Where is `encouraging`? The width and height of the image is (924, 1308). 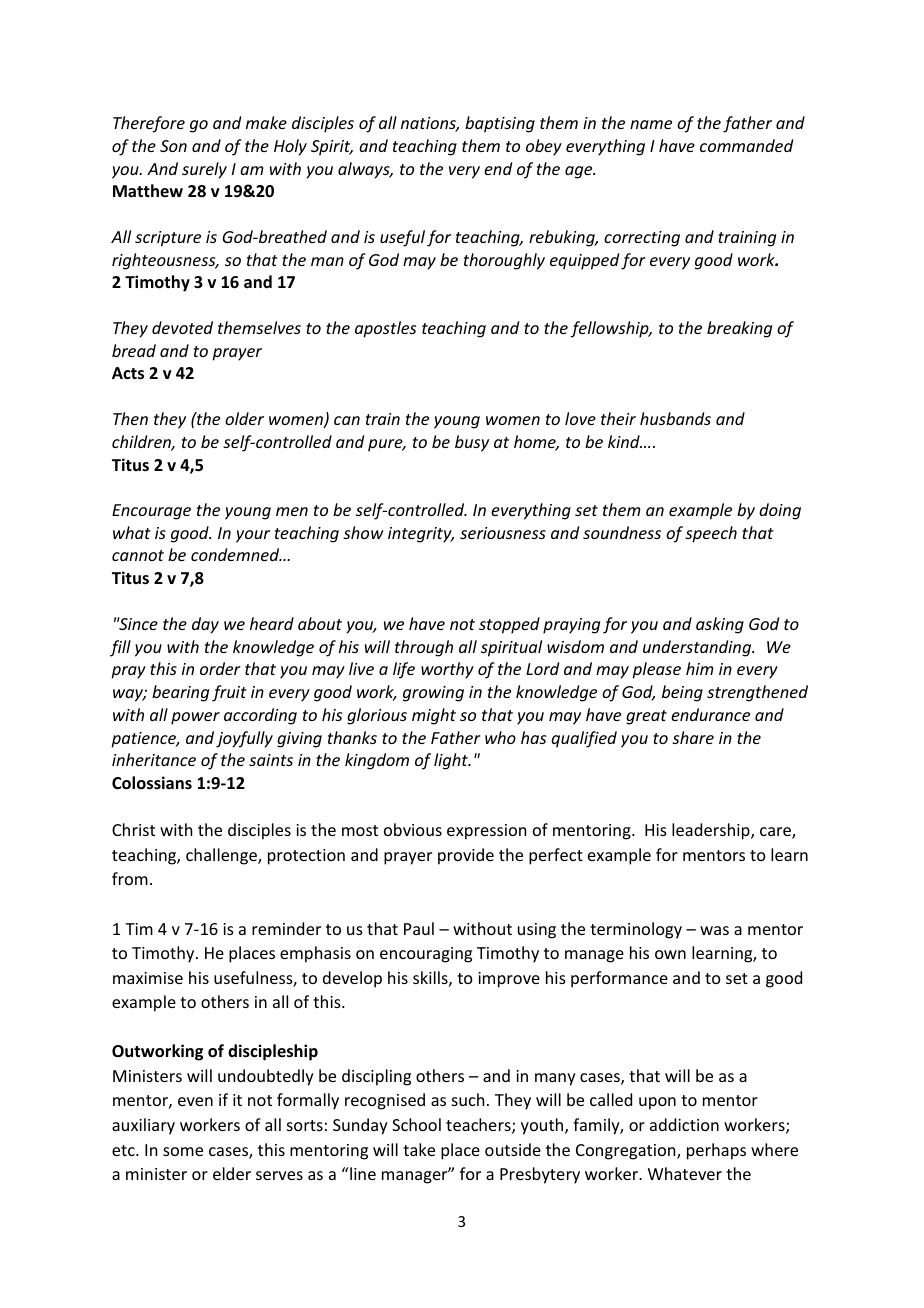
encouraging is located at coordinates (426, 955).
